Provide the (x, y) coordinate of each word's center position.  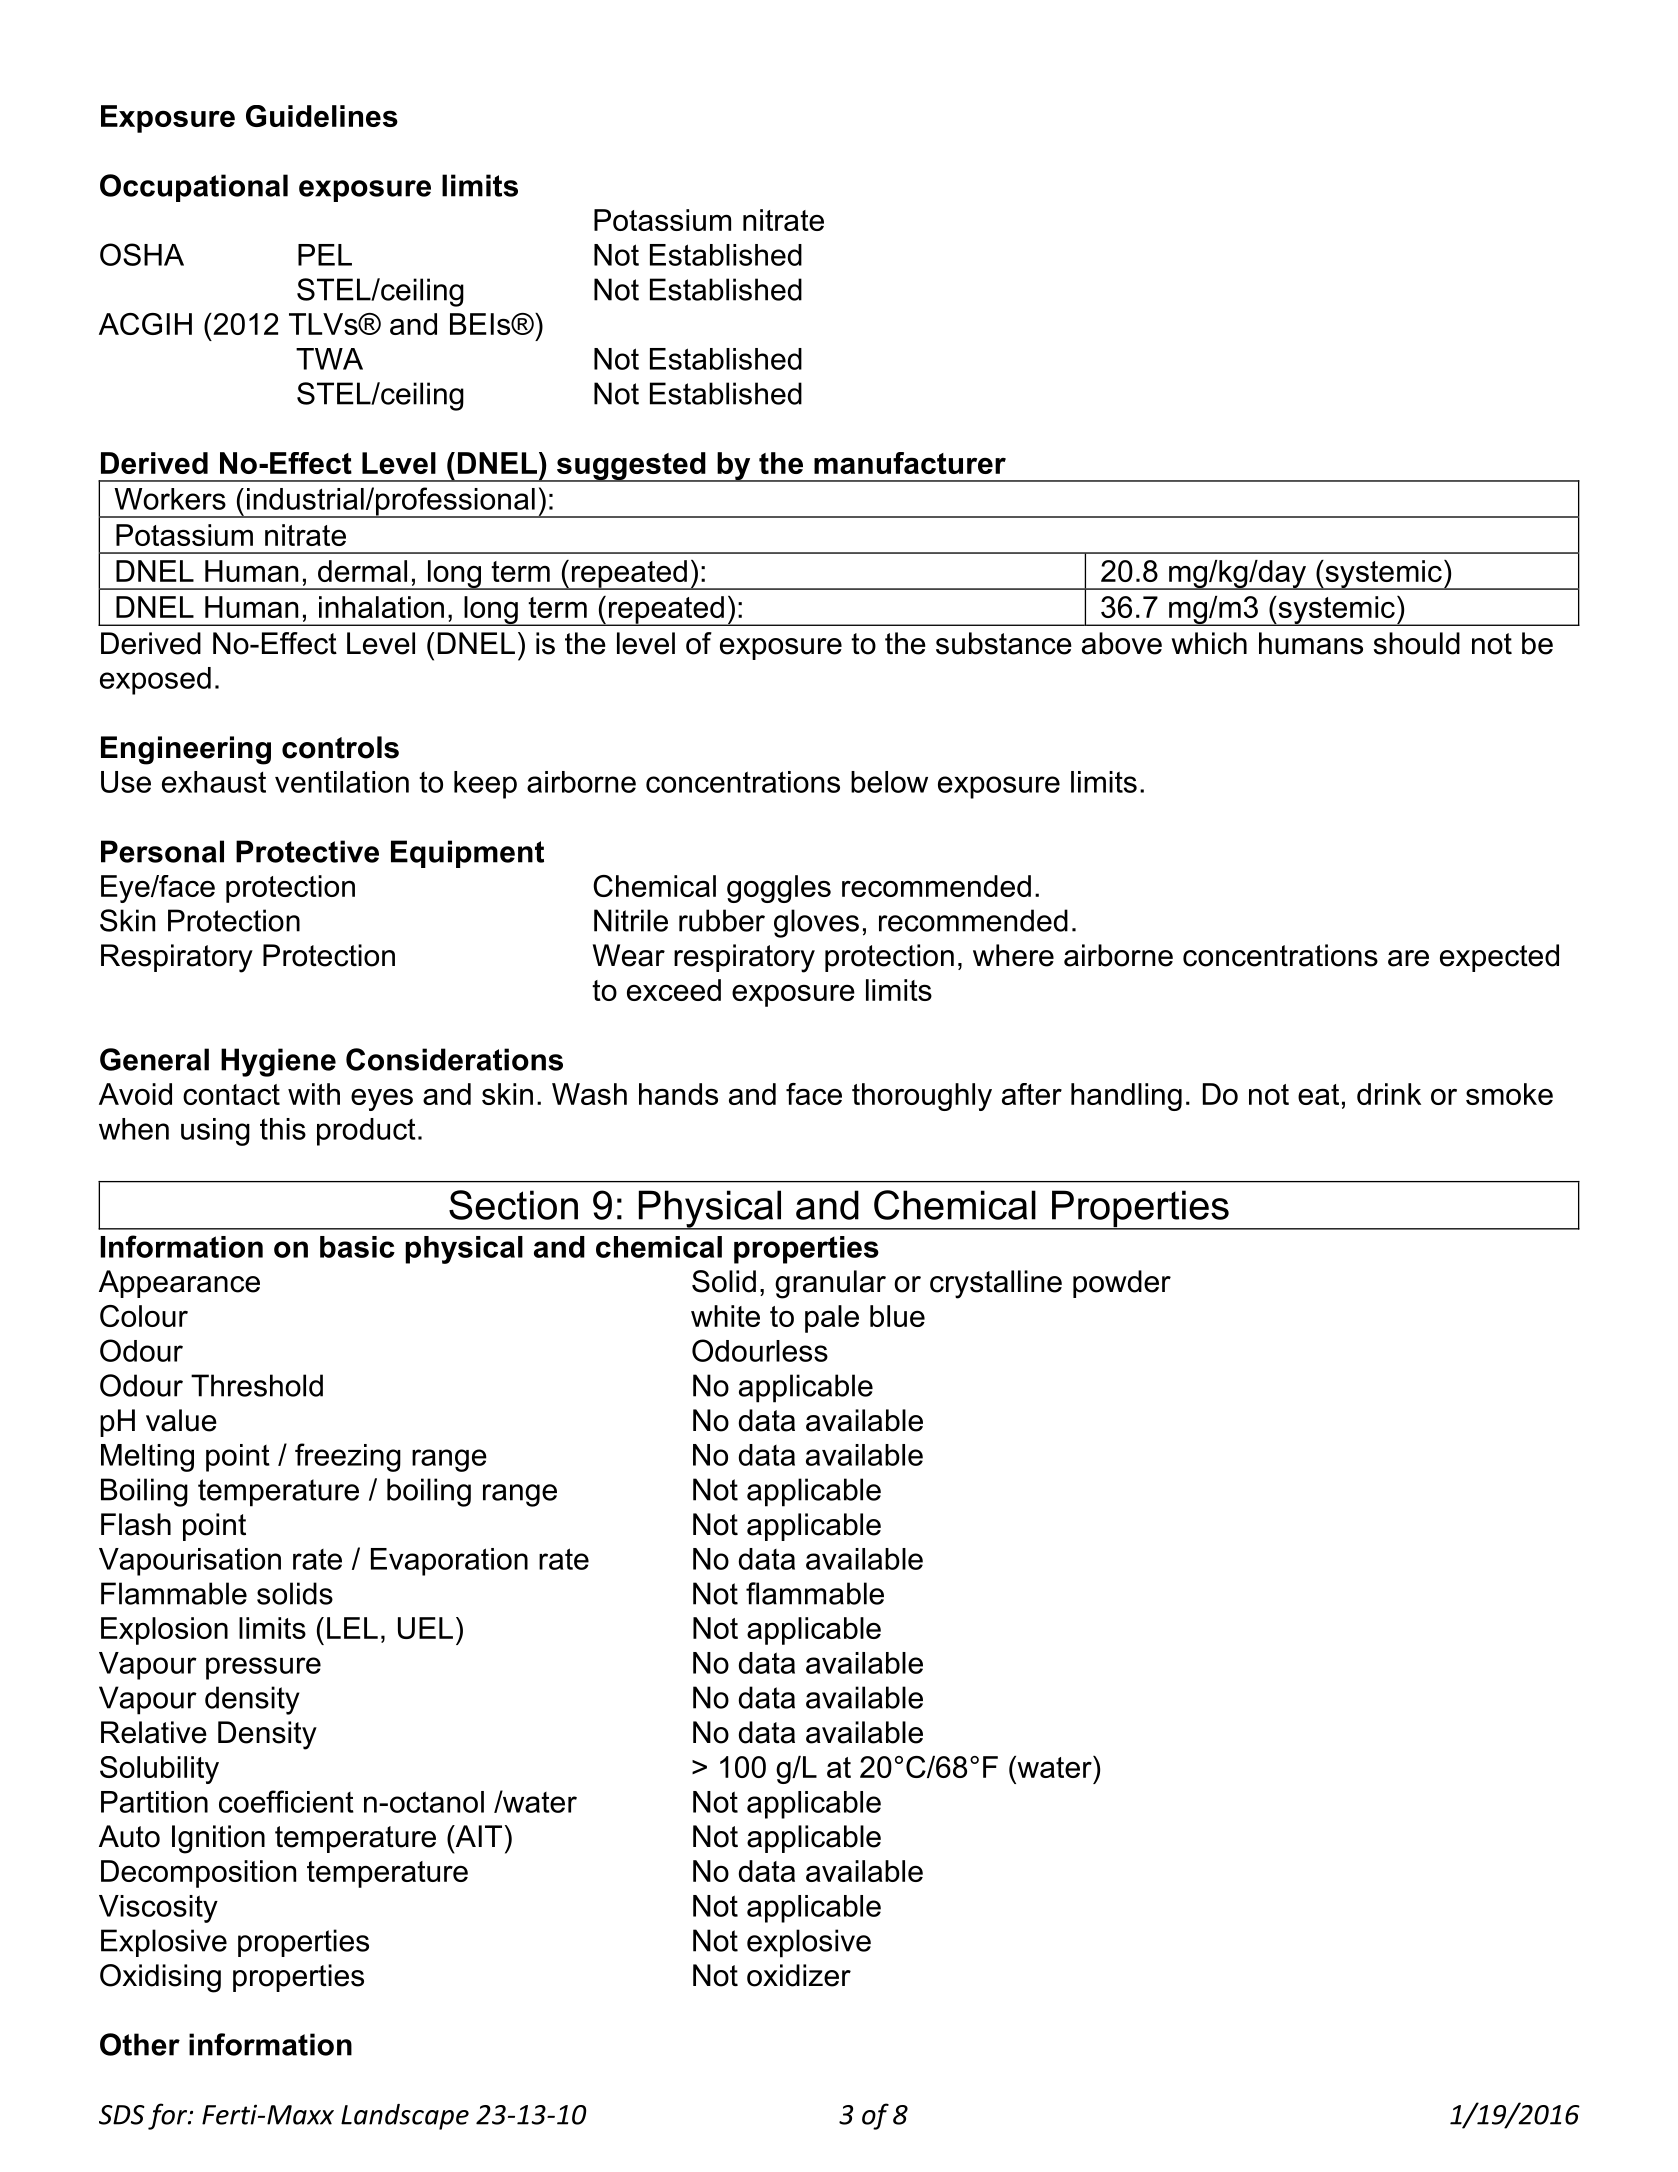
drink (1389, 1094)
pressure (263, 1668)
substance (1004, 643)
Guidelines (322, 116)
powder (1122, 1284)
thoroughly (922, 1097)
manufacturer (910, 463)
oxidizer (799, 1975)
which (1209, 643)
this (283, 1129)
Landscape (405, 2117)
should (1417, 643)
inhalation (381, 607)
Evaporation (449, 1562)
